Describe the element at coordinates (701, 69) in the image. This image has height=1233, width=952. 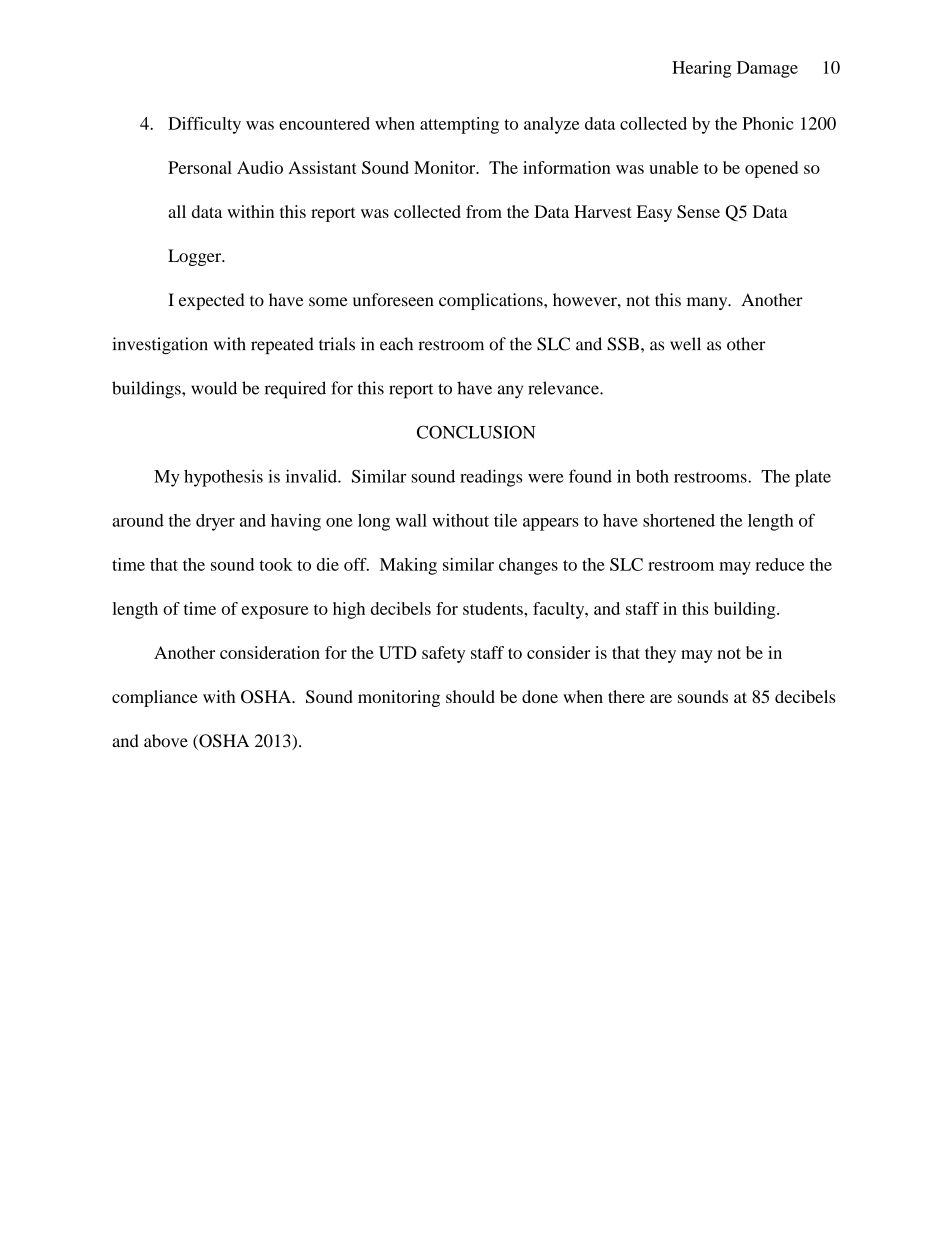
I see `Hearing` at that location.
